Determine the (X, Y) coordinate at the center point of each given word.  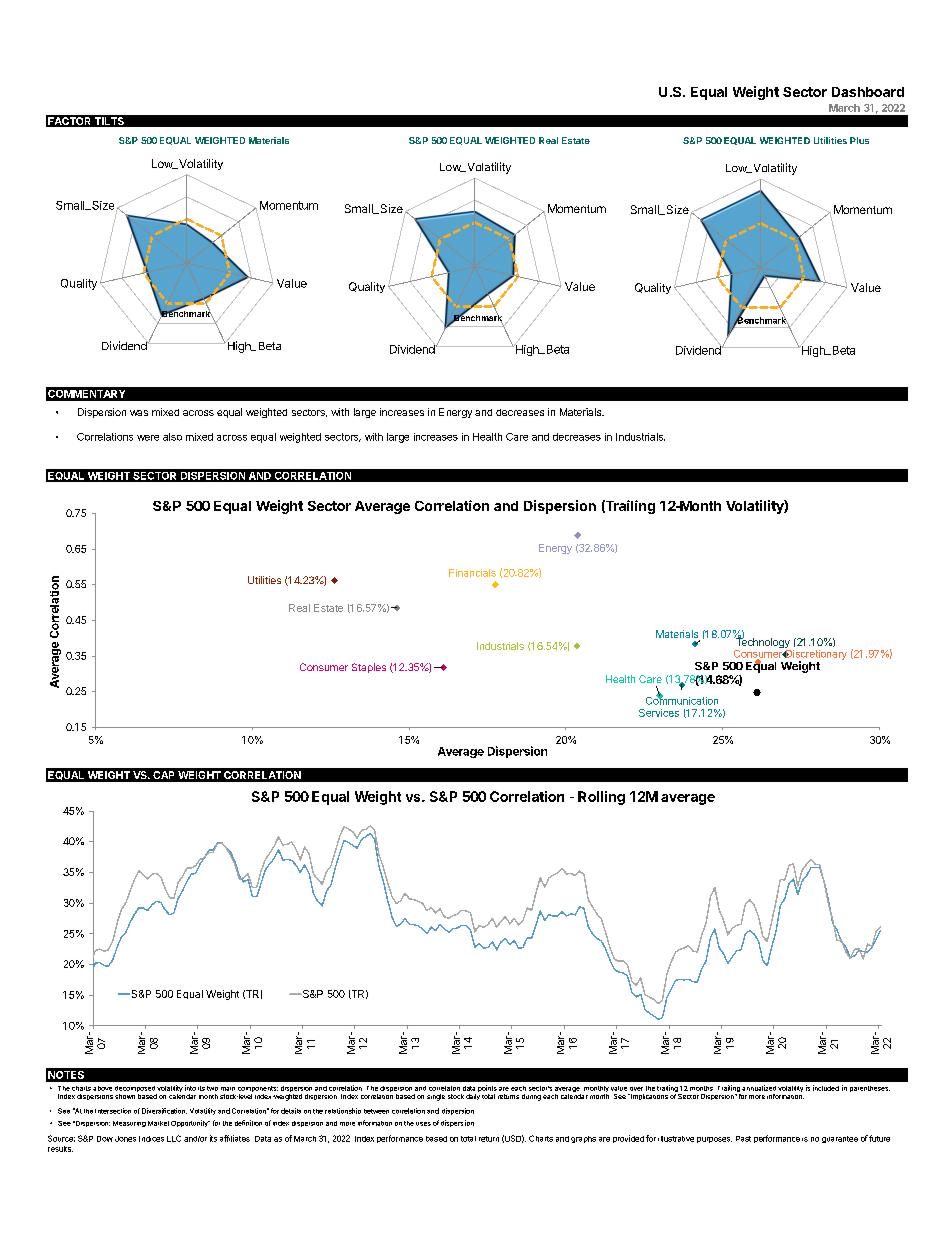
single (436, 1097)
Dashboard (868, 92)
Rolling (601, 798)
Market (158, 1123)
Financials (472, 573)
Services (659, 713)
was (139, 413)
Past (743, 1139)
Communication (682, 699)
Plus (859, 140)
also (172, 437)
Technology (762, 643)
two (212, 1088)
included (826, 1088)
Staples (369, 668)
